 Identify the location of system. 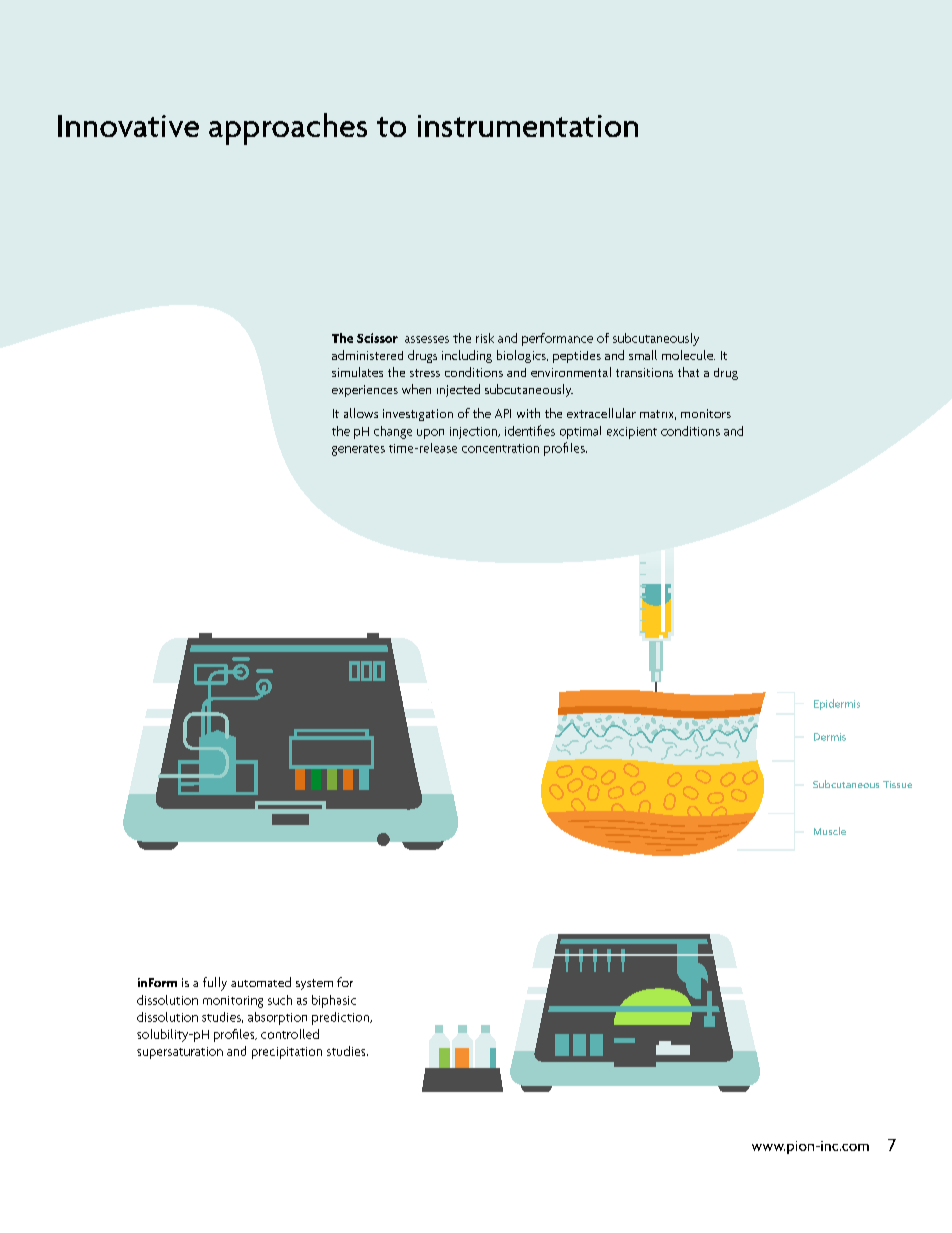
(314, 984).
